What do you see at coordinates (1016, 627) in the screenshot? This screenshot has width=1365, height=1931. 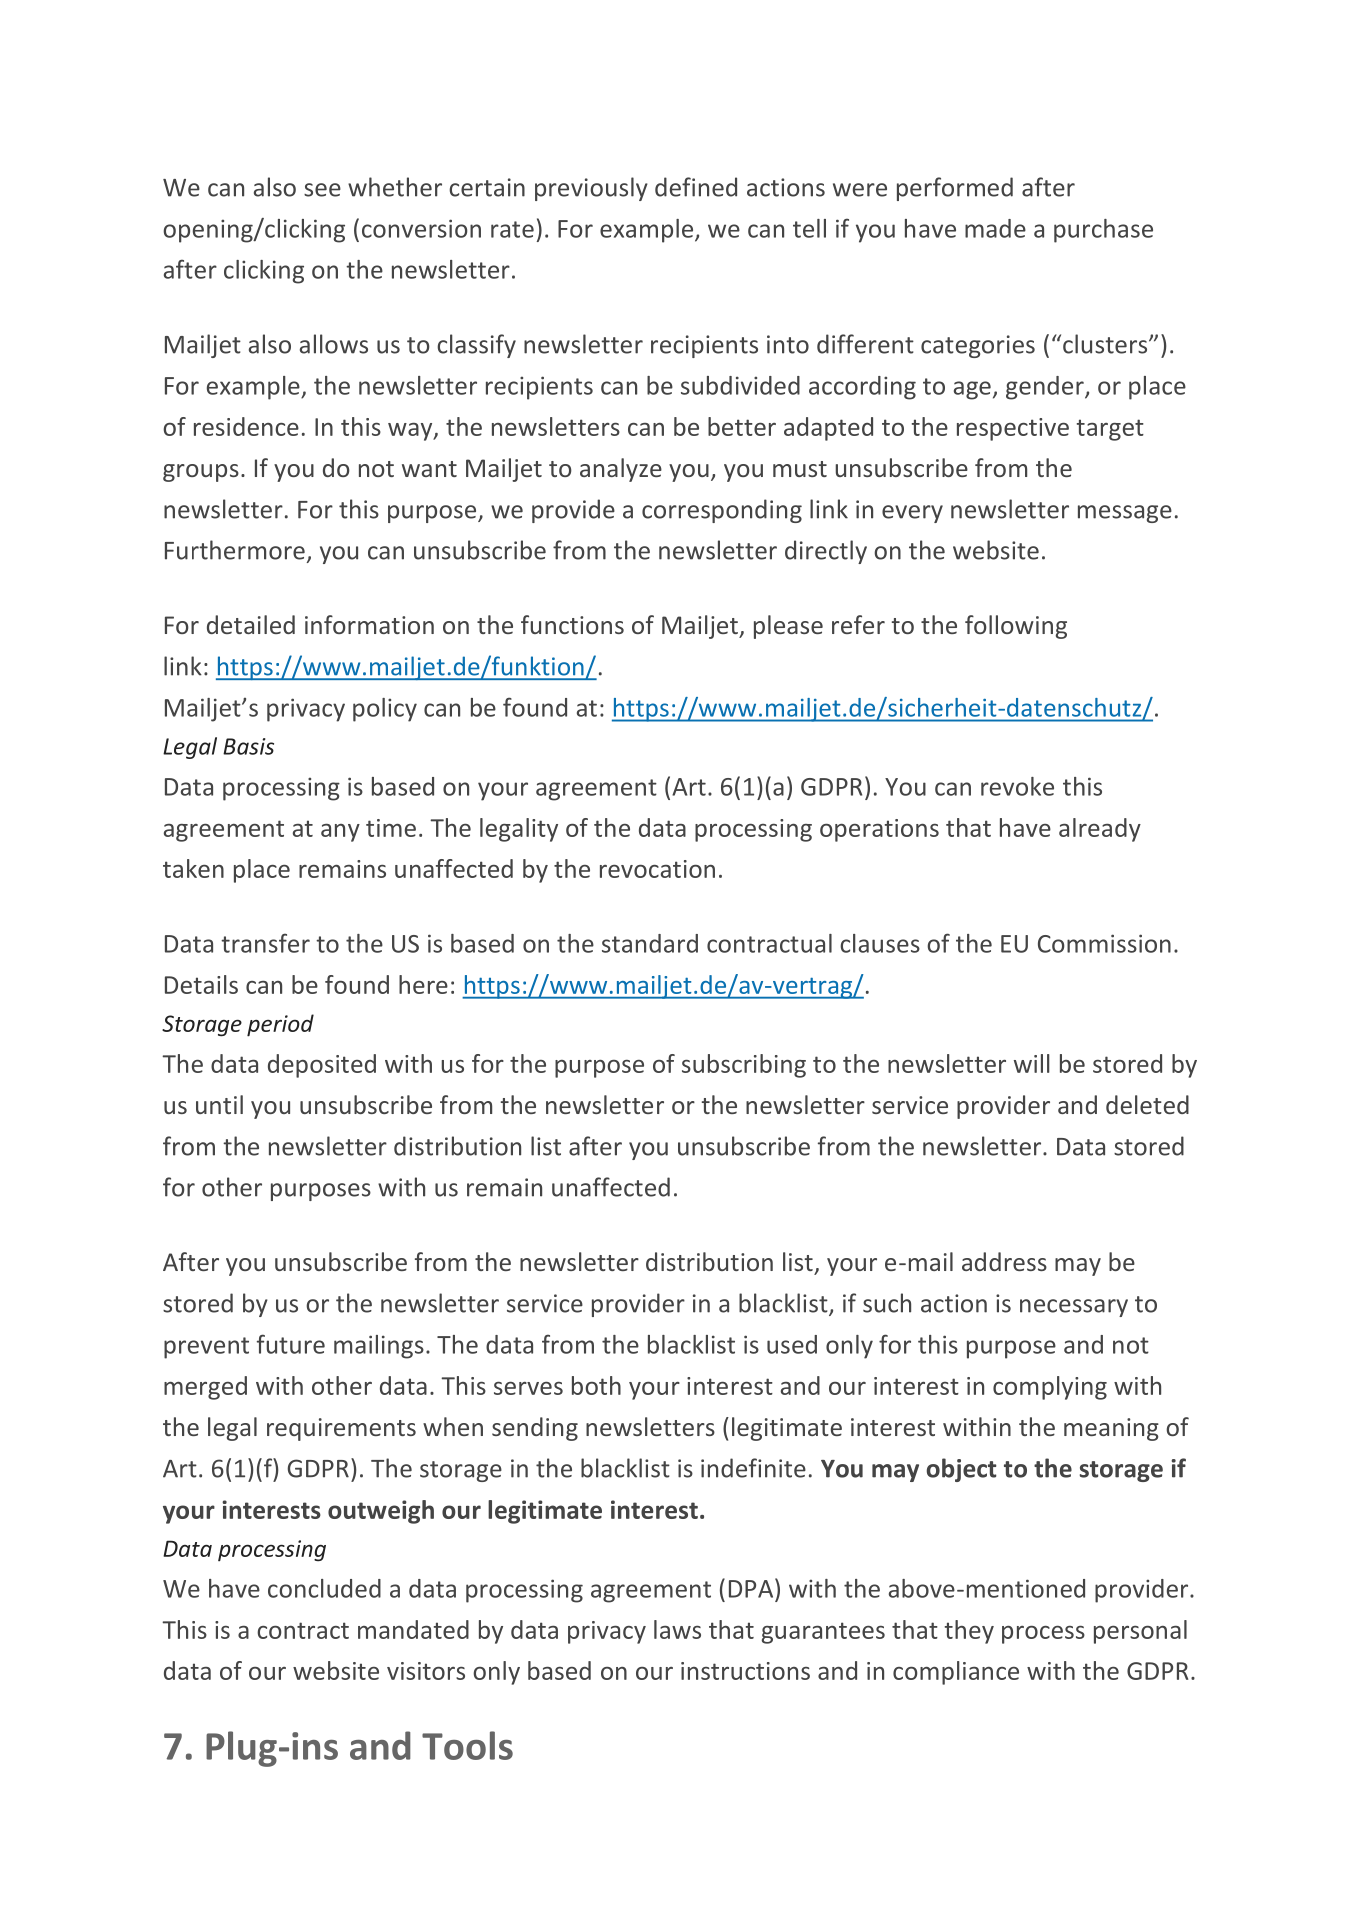 I see `following` at bounding box center [1016, 627].
